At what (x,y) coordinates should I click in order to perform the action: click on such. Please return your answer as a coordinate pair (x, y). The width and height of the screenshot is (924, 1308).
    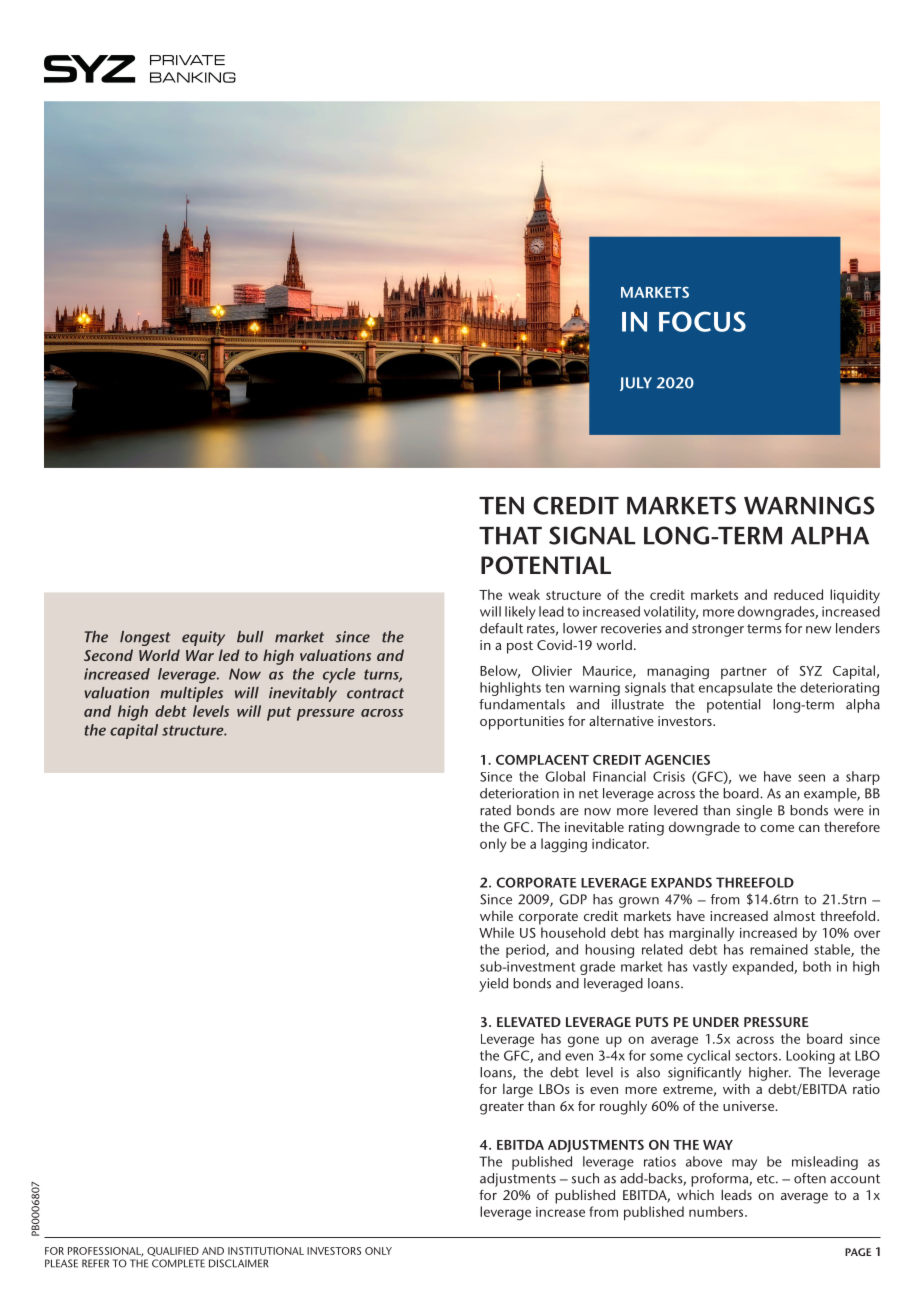
    Looking at the image, I should click on (585, 1178).
